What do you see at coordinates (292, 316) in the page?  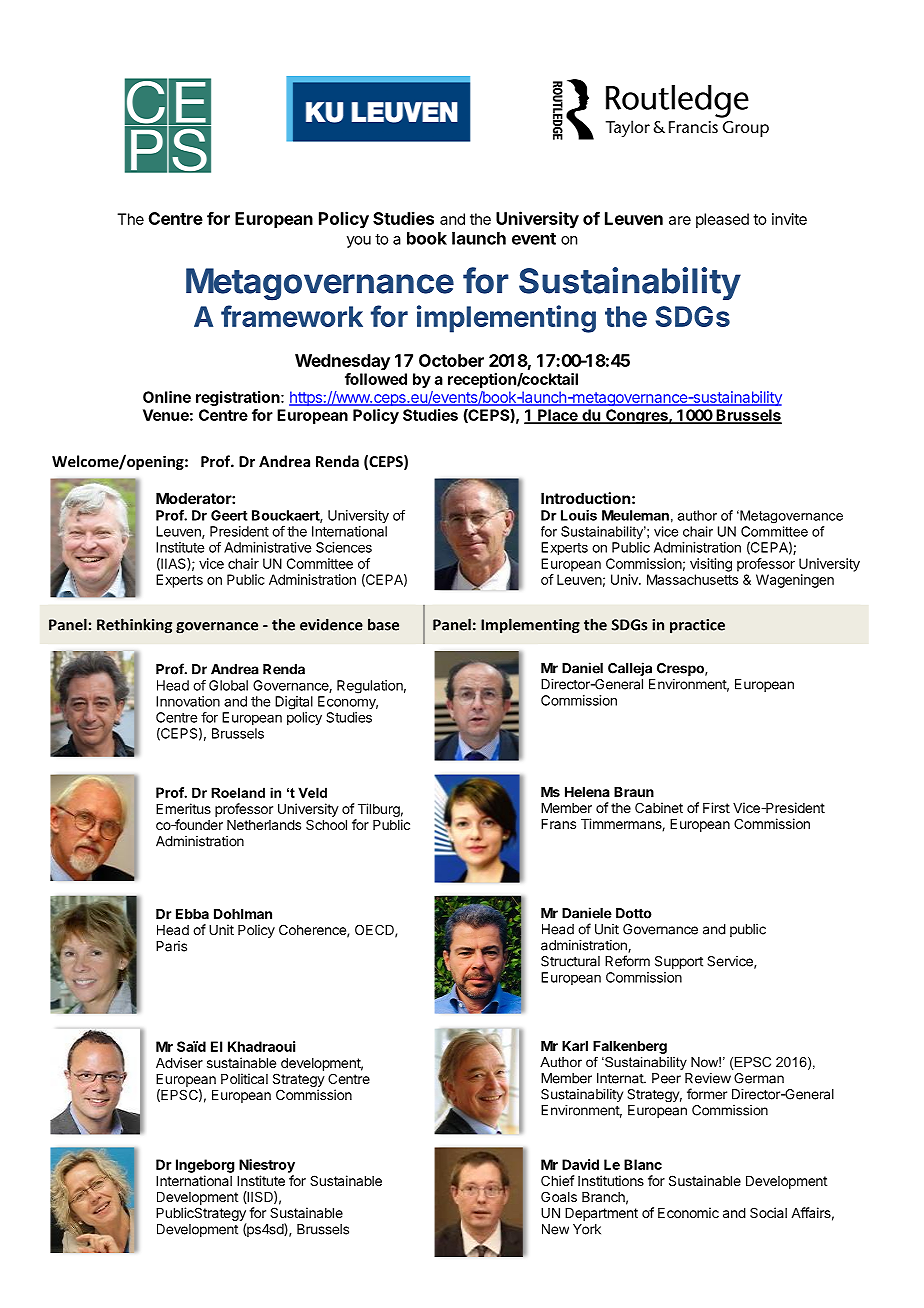 I see `framework` at bounding box center [292, 316].
